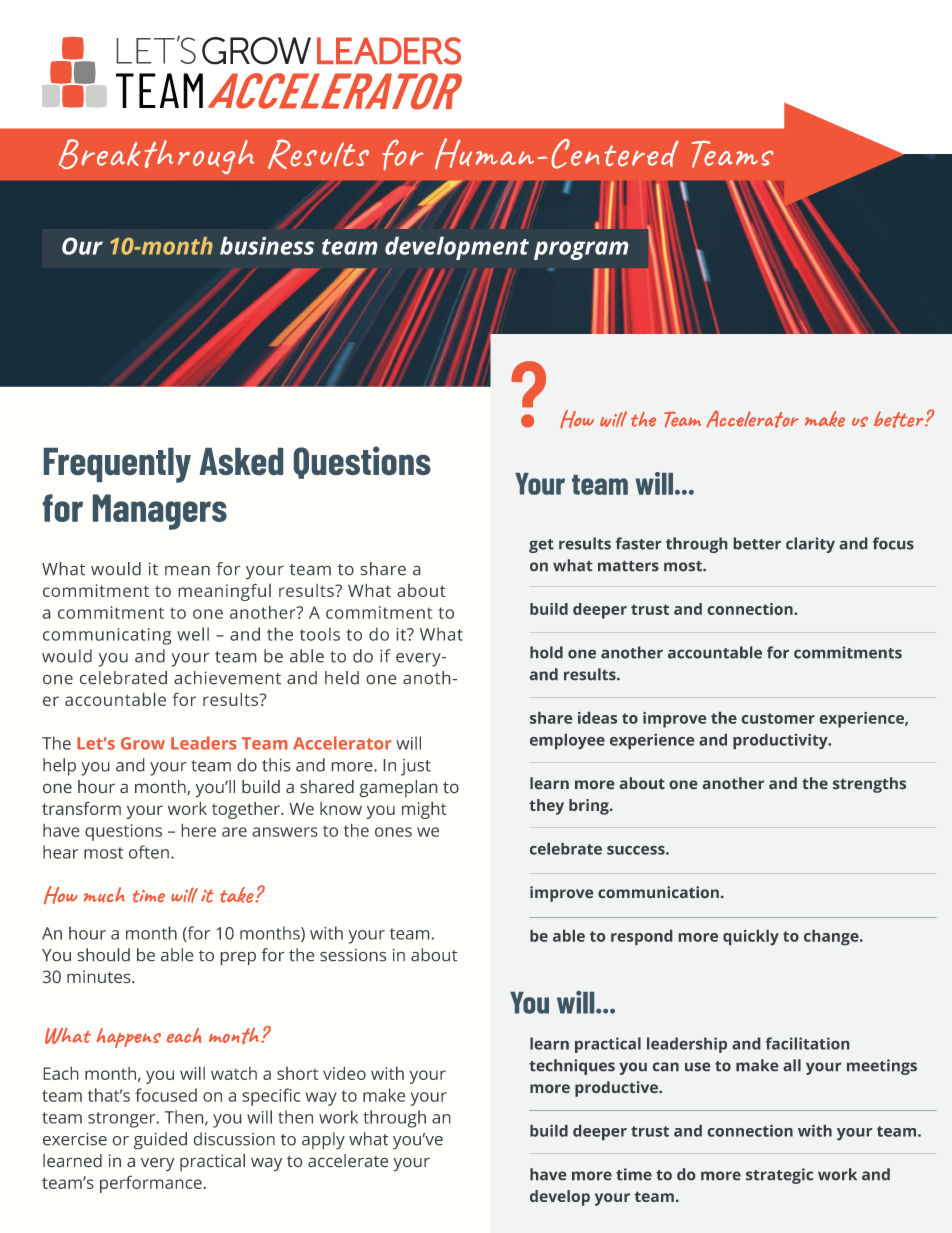 The width and height of the screenshot is (952, 1233). What do you see at coordinates (581, 250) in the screenshot?
I see `program` at bounding box center [581, 250].
